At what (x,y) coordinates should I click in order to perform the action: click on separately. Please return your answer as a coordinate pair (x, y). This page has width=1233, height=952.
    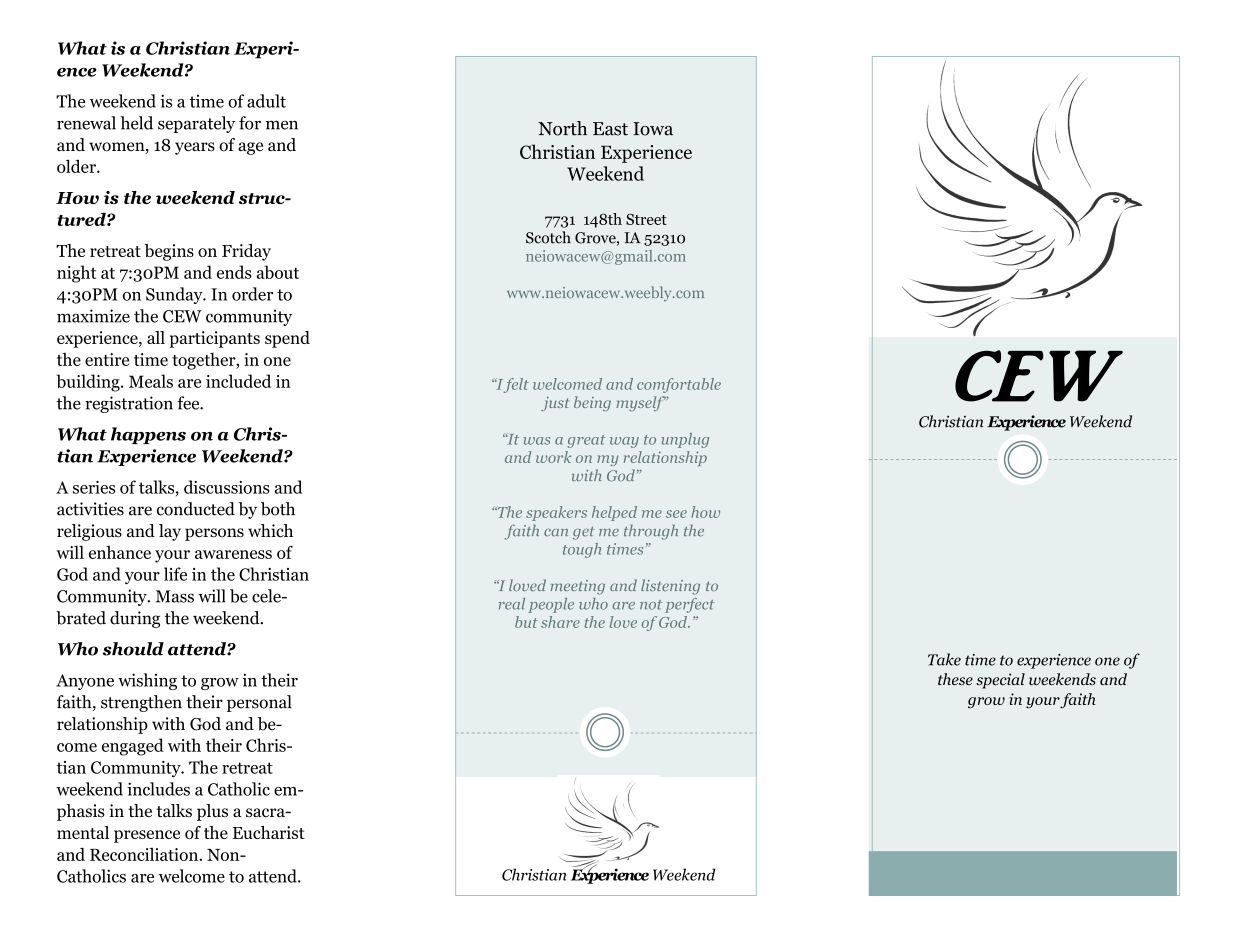
    Looking at the image, I should click on (196, 124).
